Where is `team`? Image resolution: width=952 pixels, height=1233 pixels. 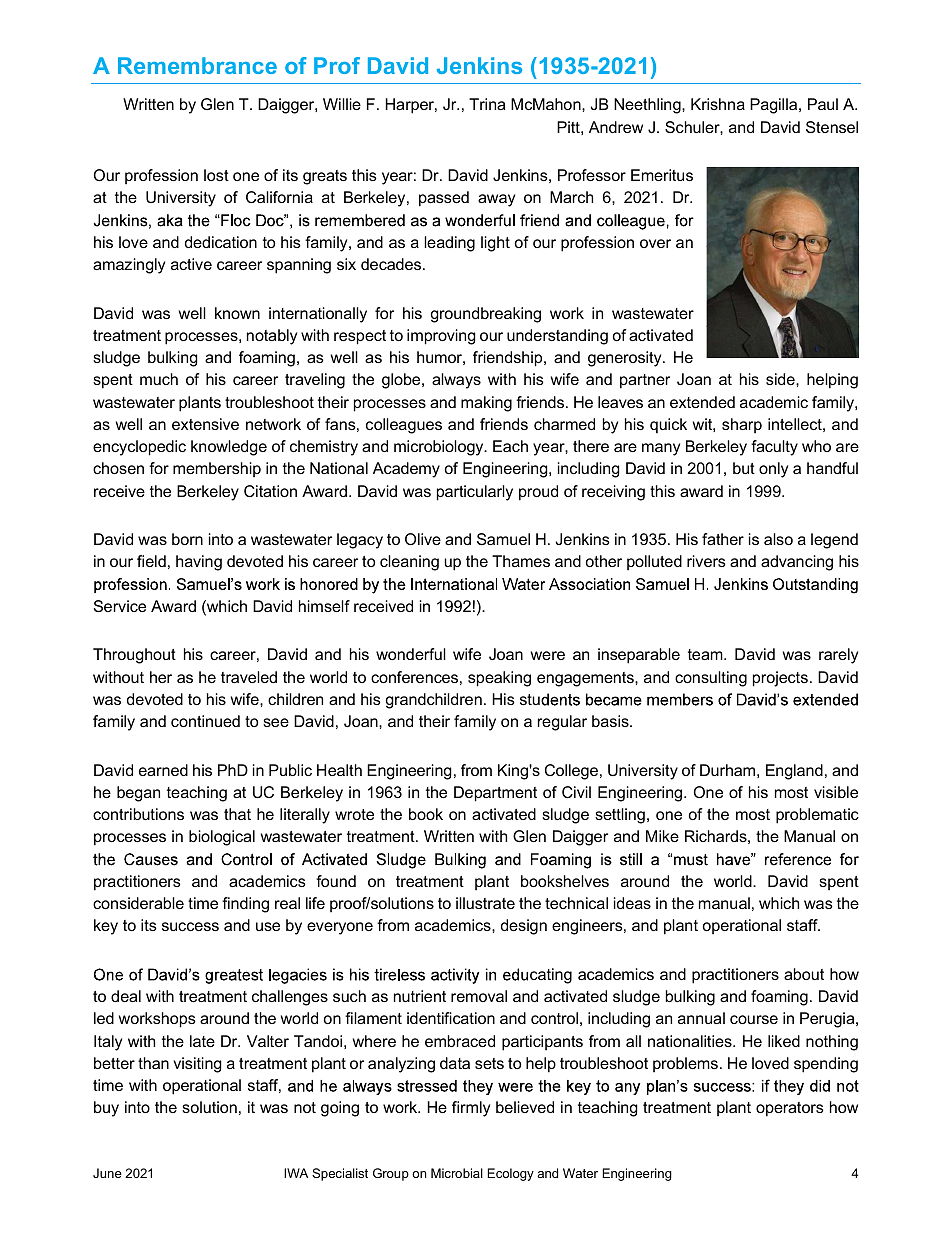 team is located at coordinates (706, 654).
